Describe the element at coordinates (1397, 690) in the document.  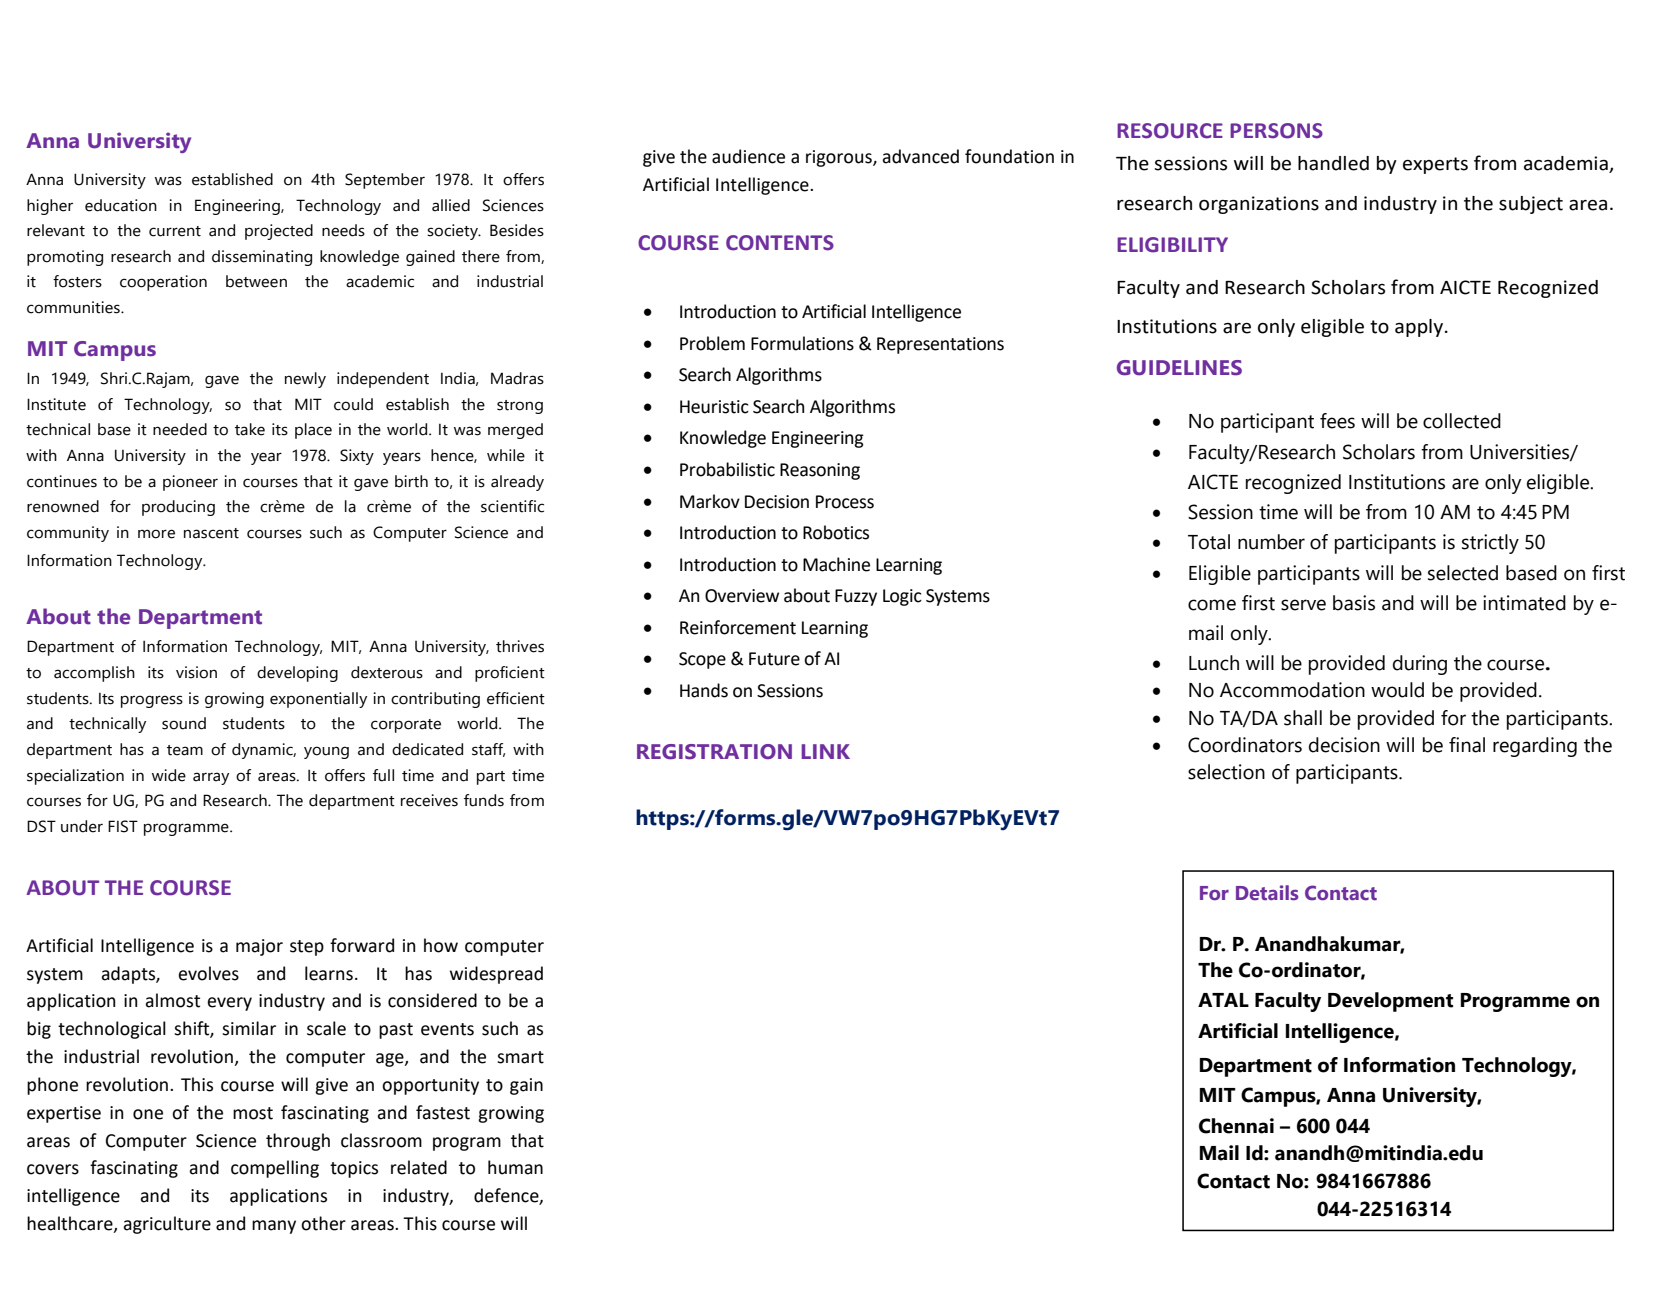
I see `would` at that location.
